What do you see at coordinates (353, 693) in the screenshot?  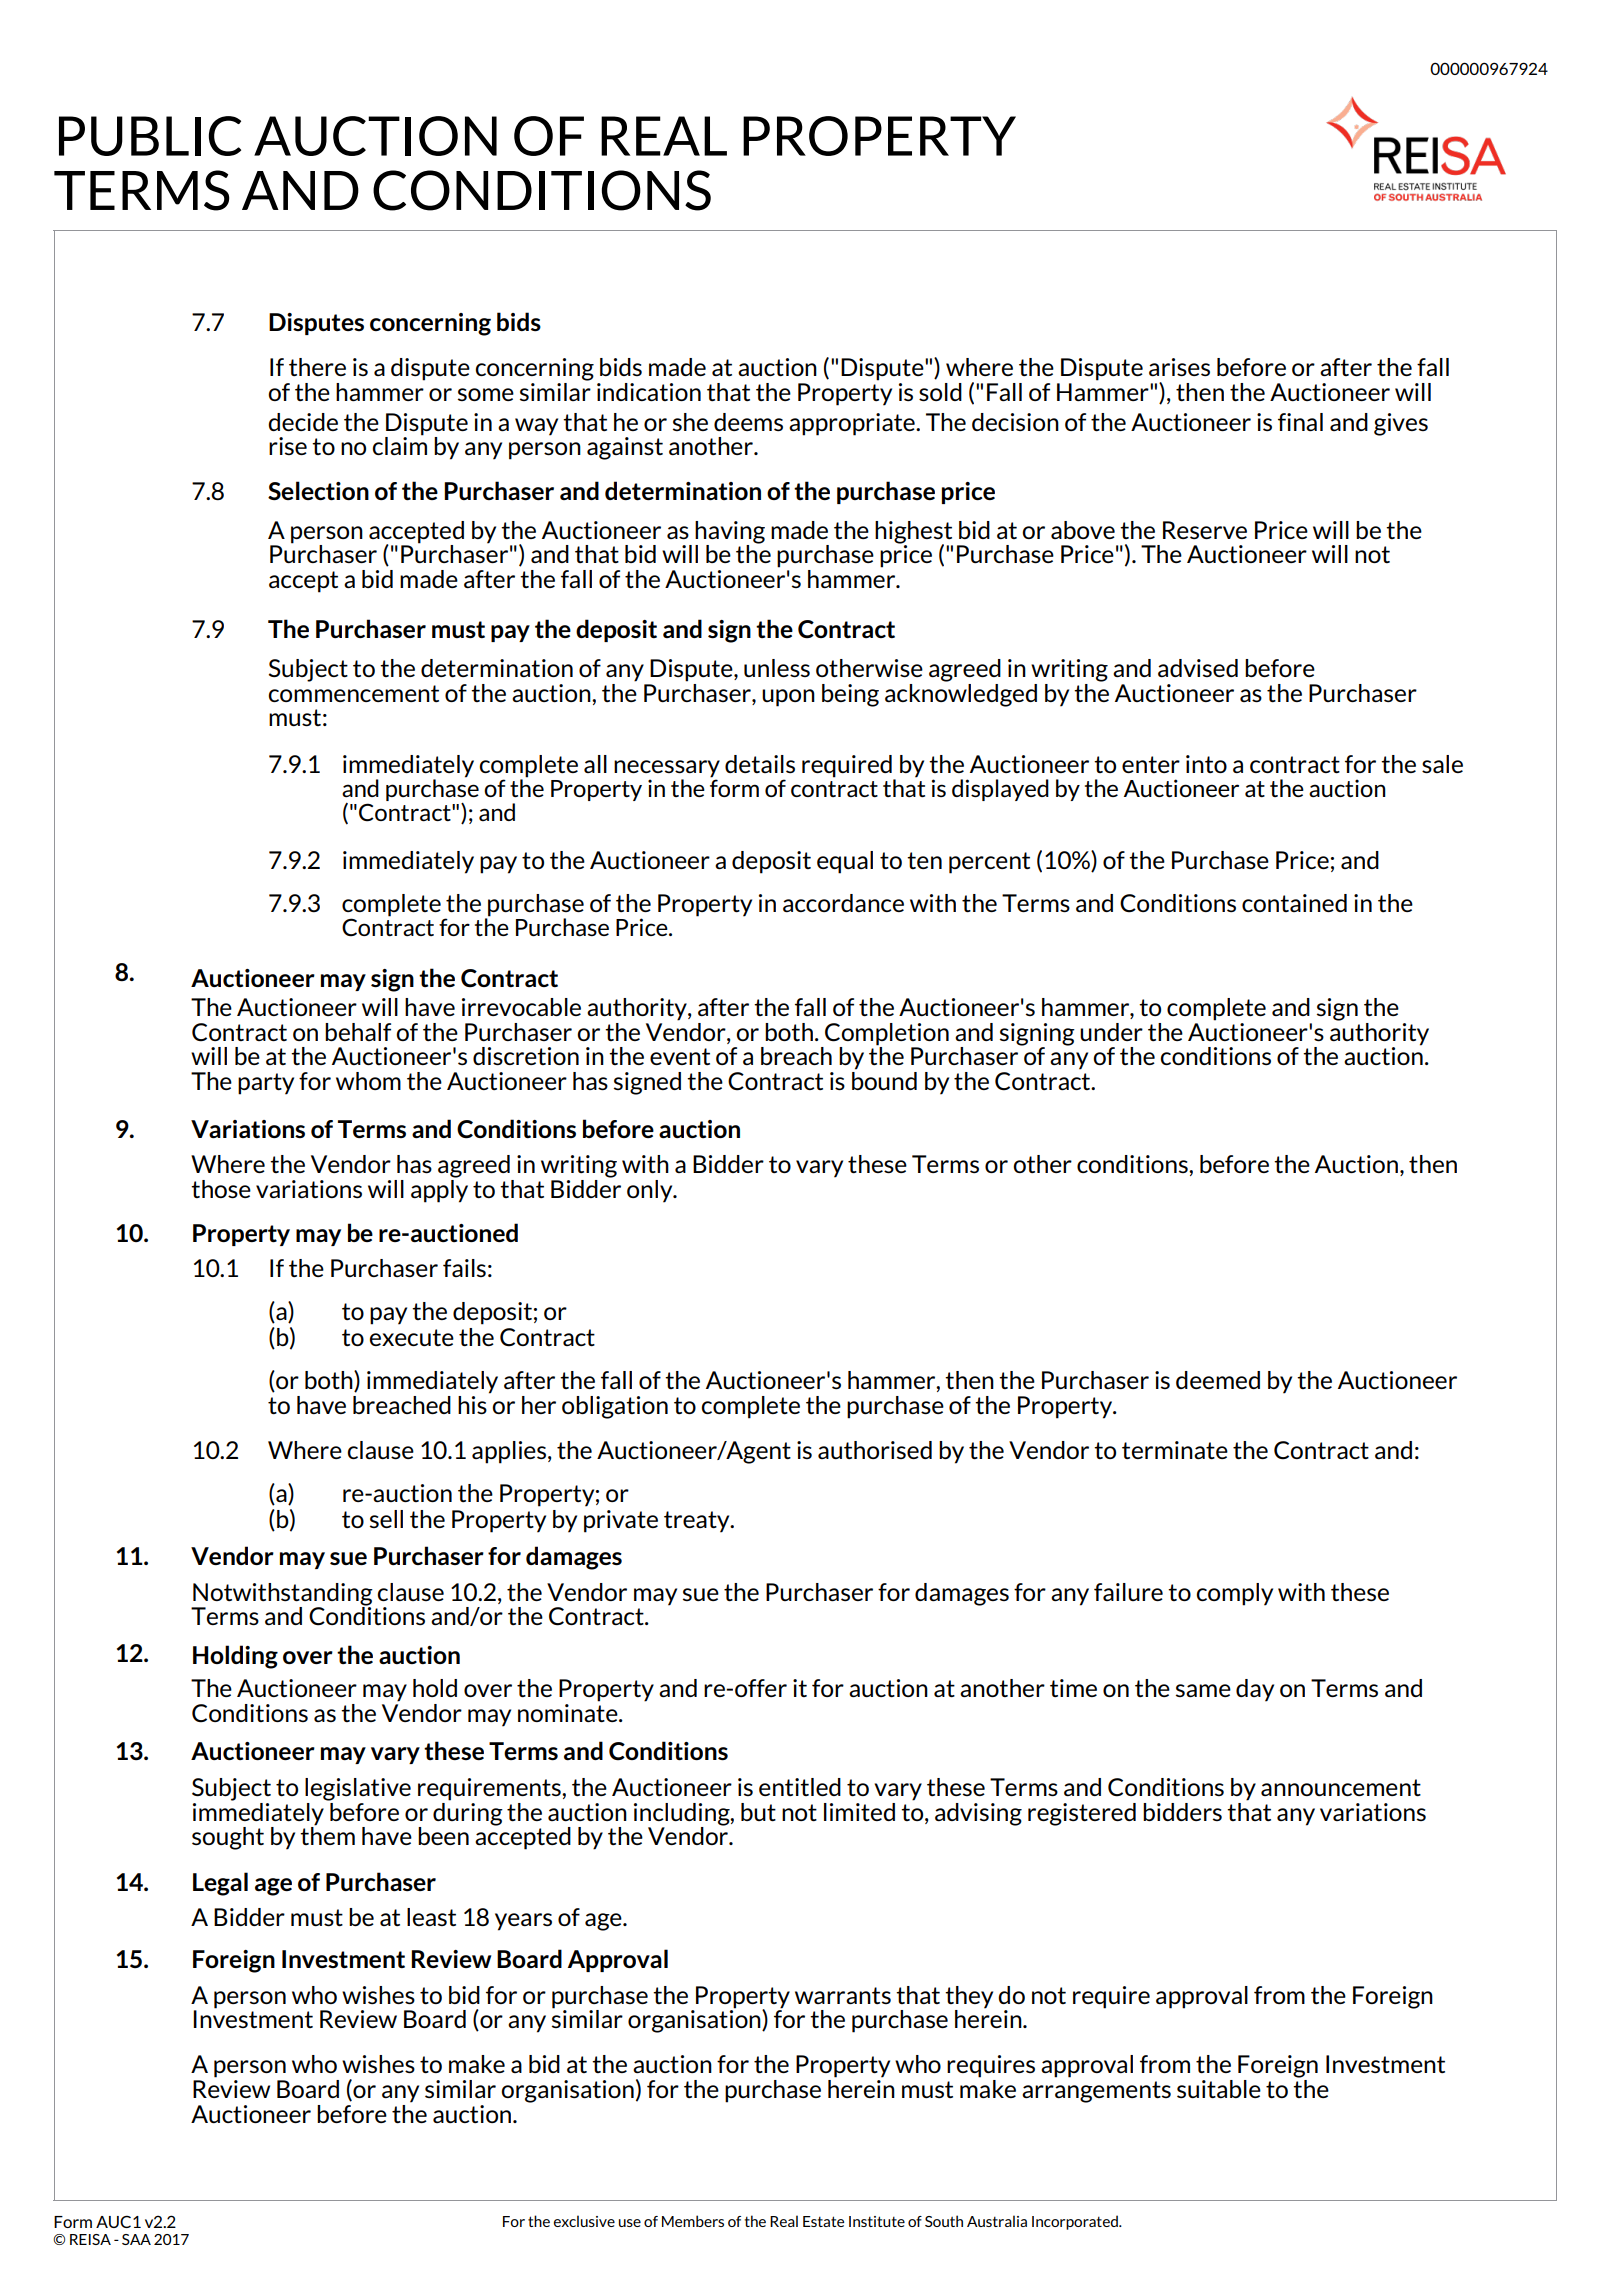 I see `commencement` at bounding box center [353, 693].
